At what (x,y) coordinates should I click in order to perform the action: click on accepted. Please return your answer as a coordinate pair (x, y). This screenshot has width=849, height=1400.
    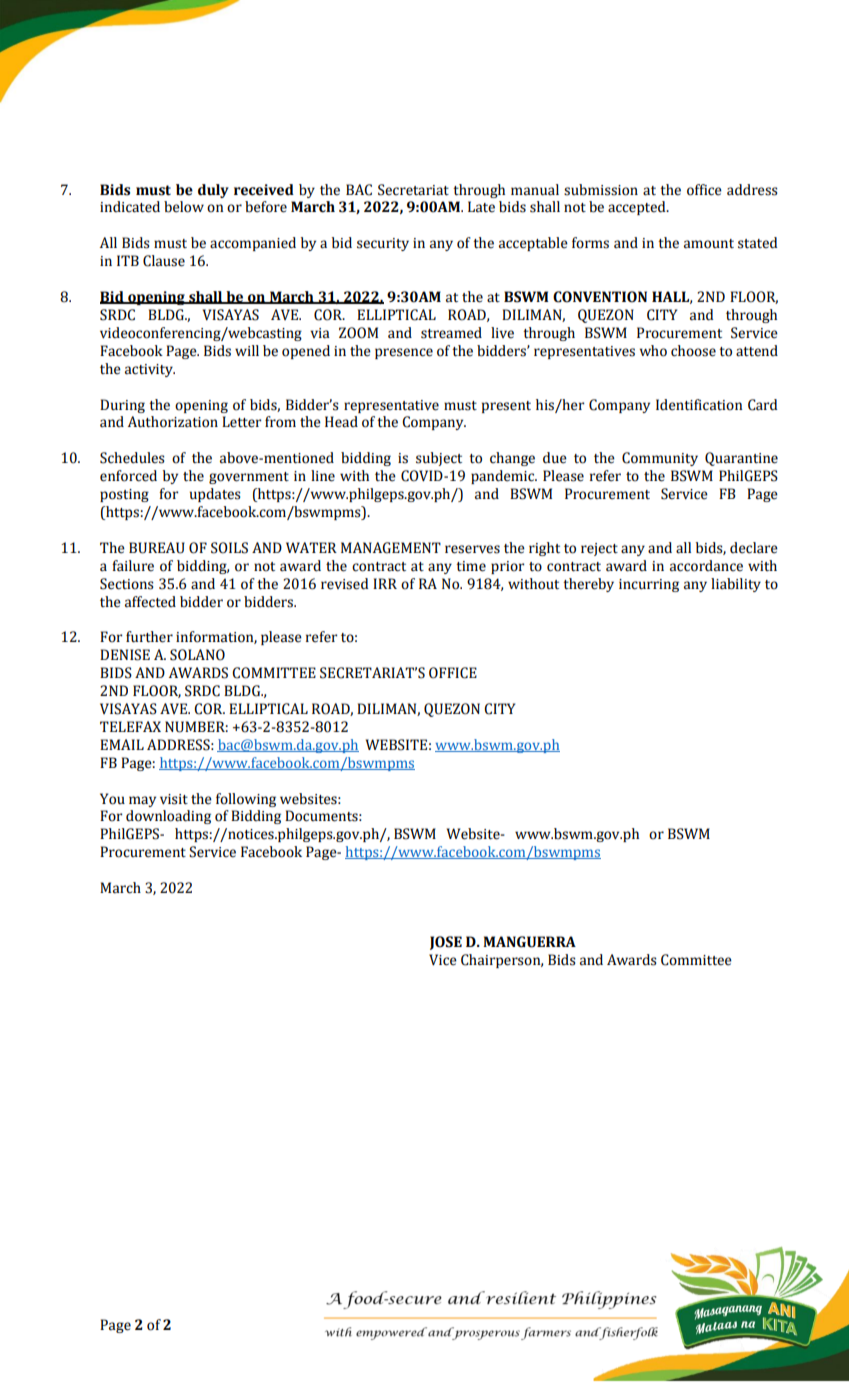
    Looking at the image, I should click on (638, 208).
